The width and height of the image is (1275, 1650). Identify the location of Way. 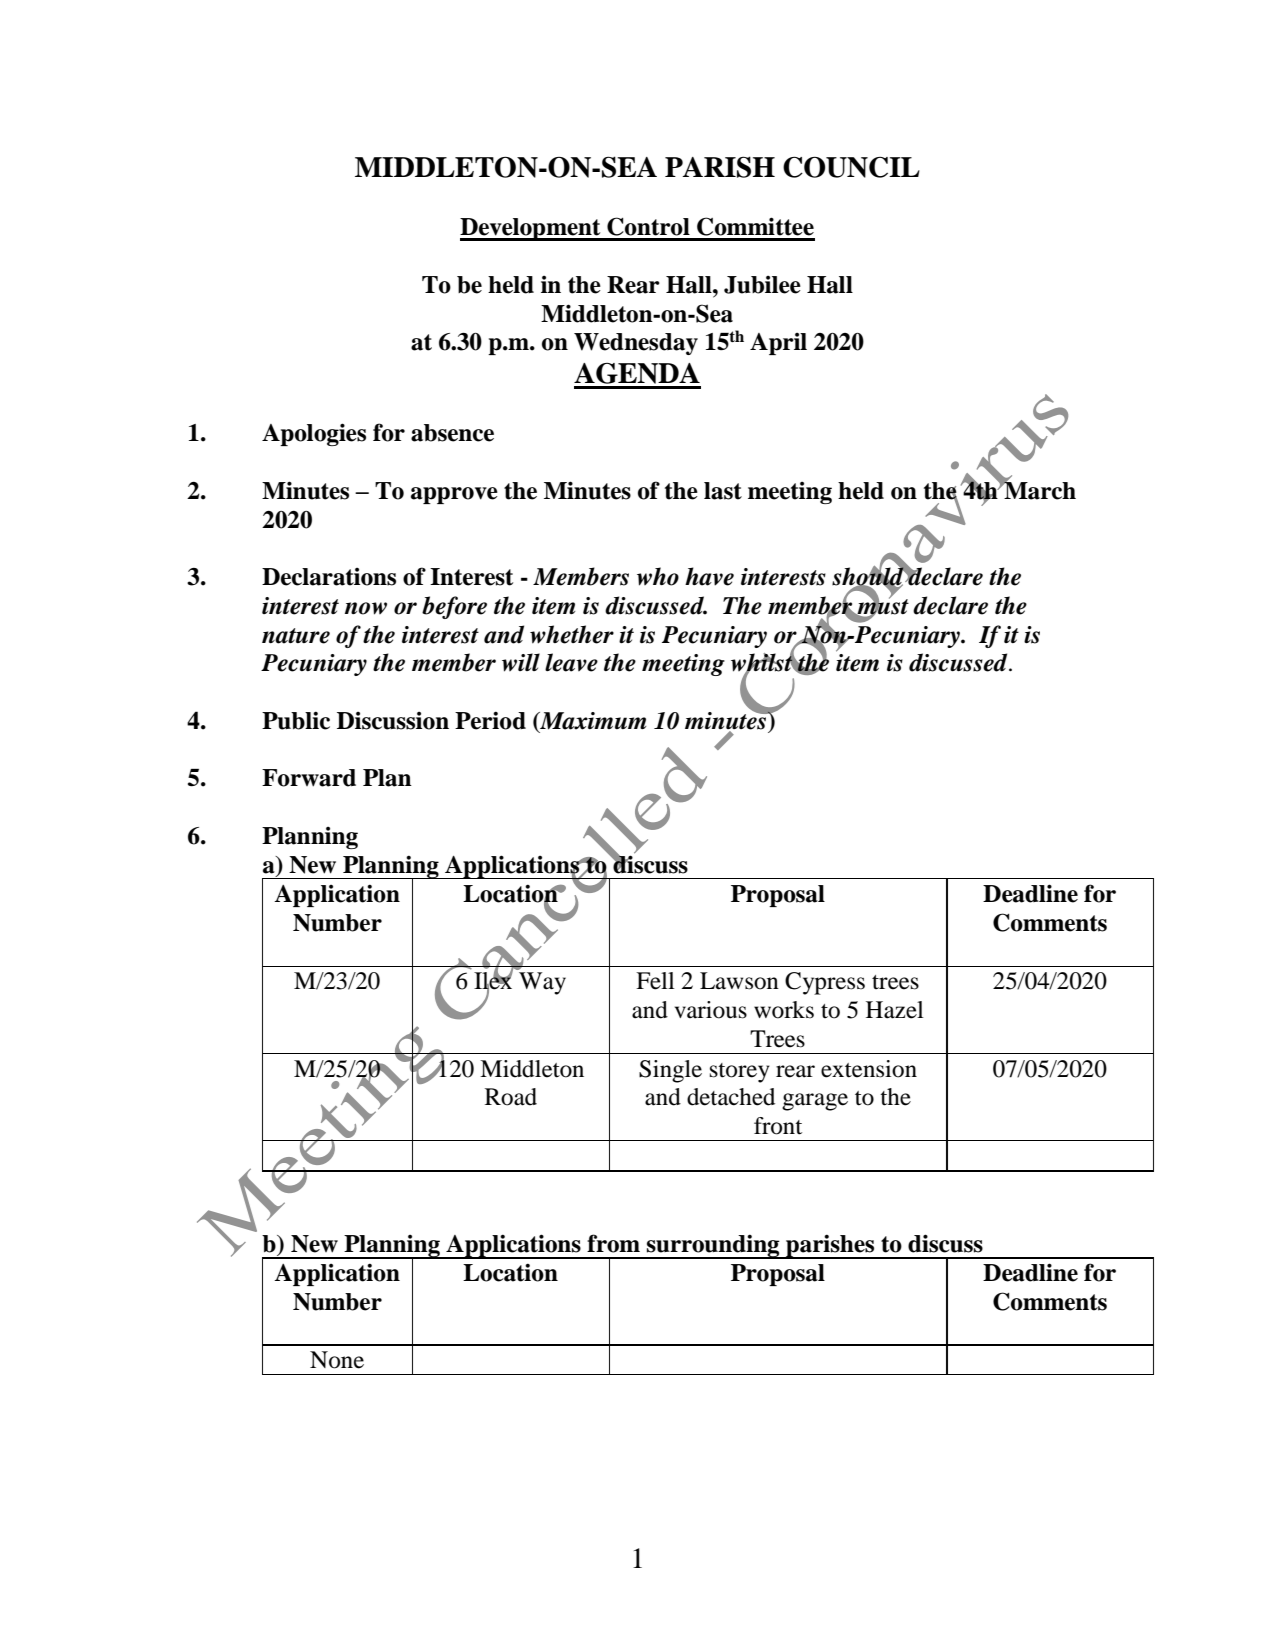
(542, 983).
